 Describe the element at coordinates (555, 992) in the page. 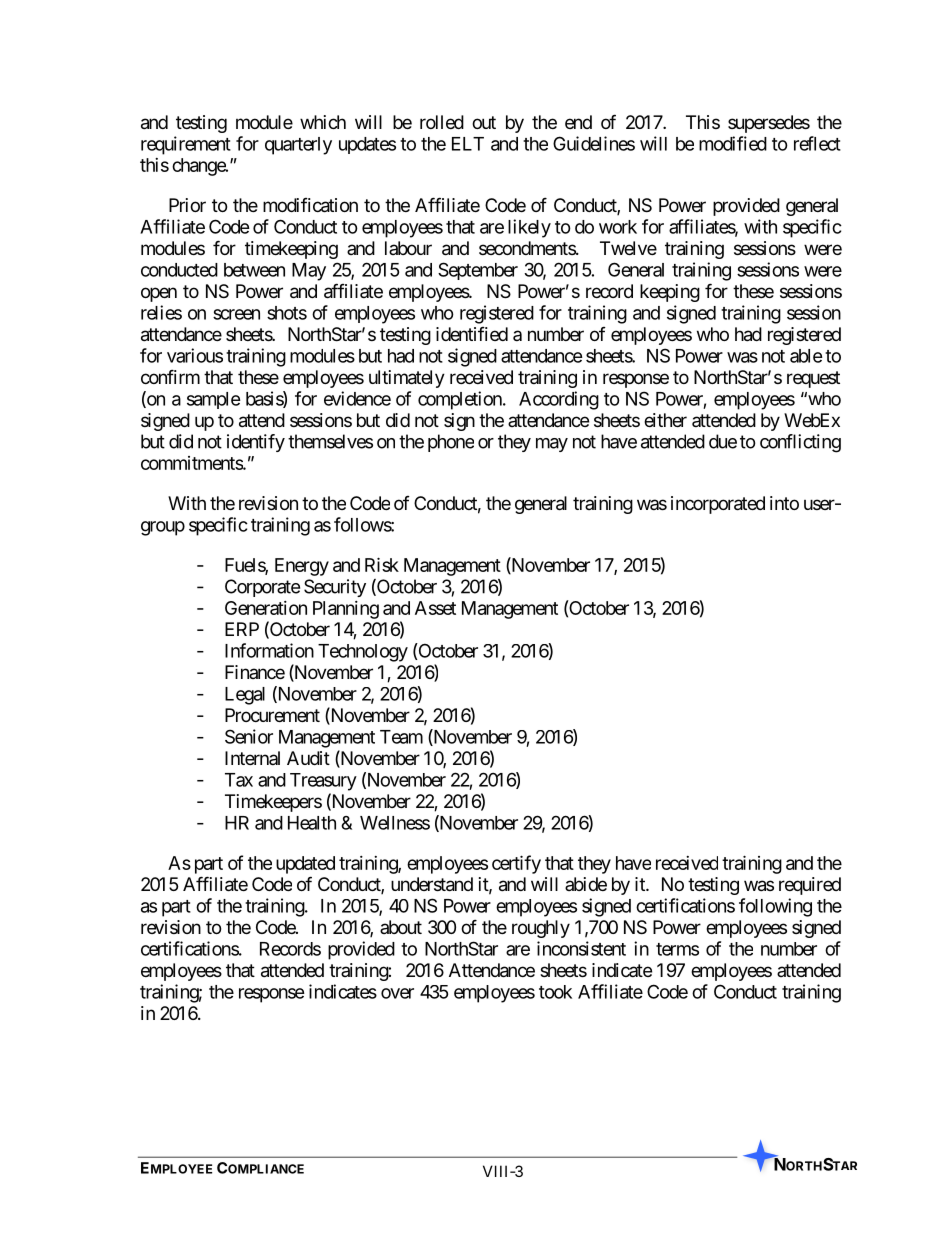

I see `took` at that location.
